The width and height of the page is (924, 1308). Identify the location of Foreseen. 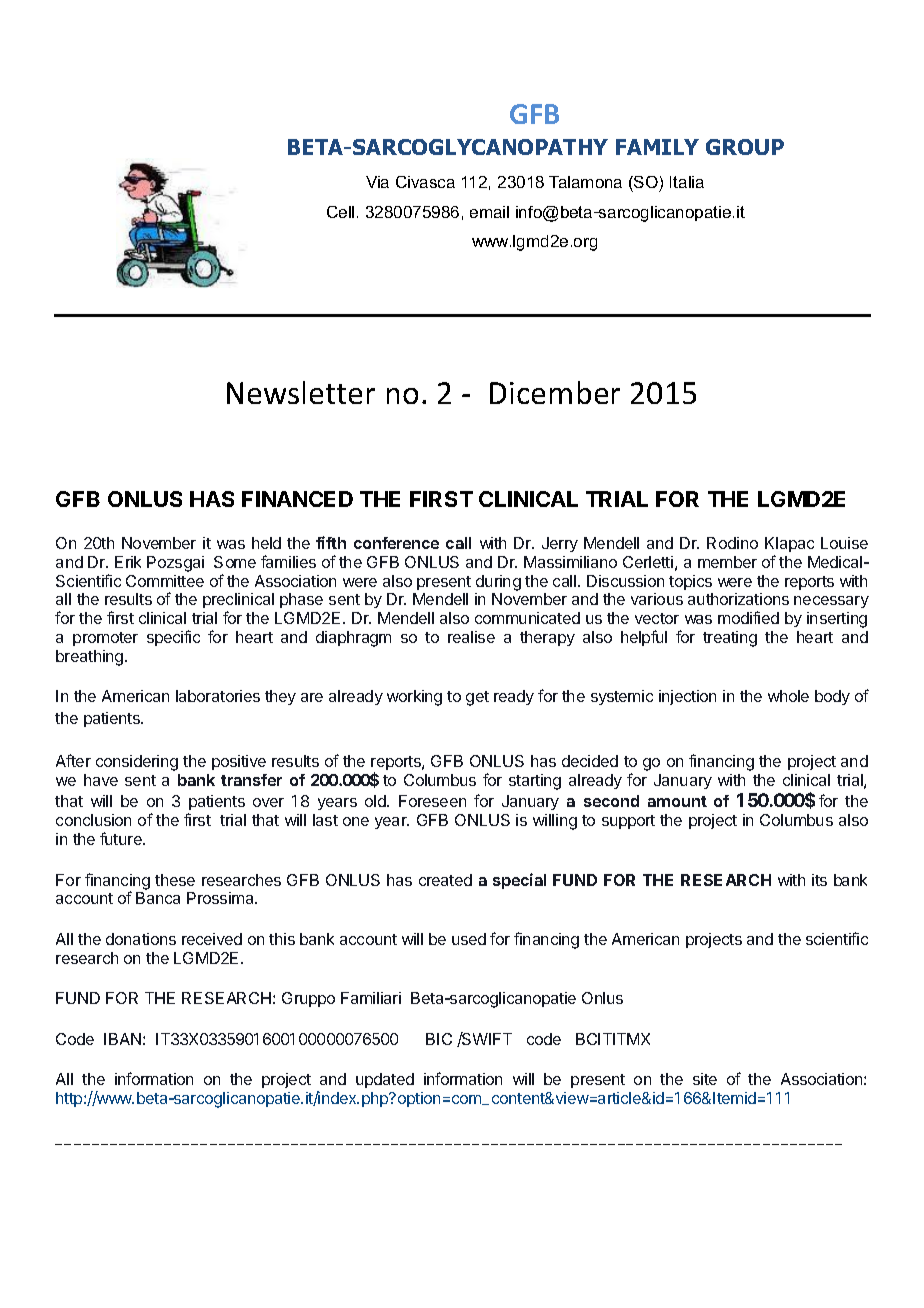
(432, 801).
